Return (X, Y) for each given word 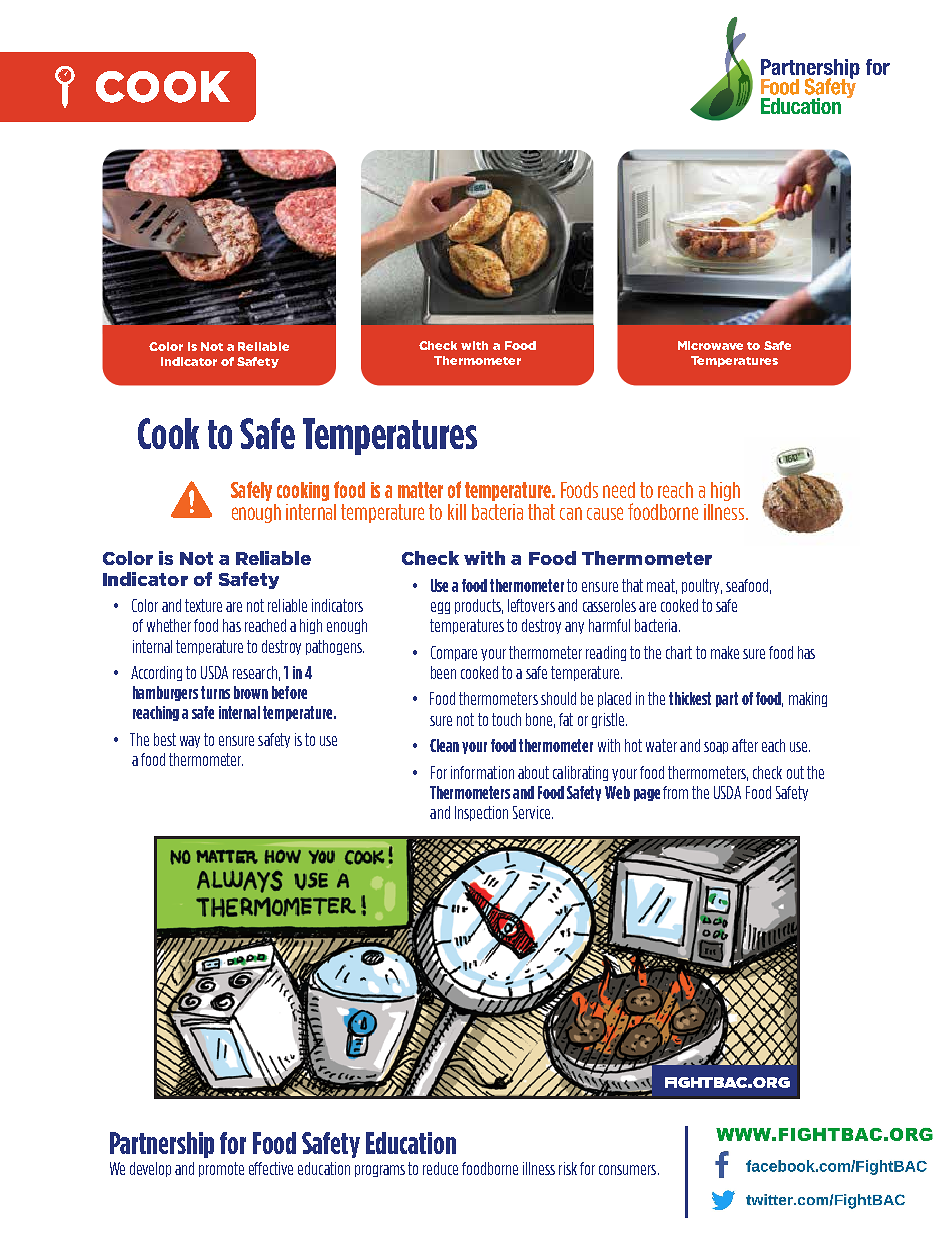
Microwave (710, 345)
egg (440, 608)
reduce (440, 1168)
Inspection (481, 813)
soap (716, 748)
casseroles (609, 605)
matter (420, 490)
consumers (629, 1170)
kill (457, 512)
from (675, 792)
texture (203, 605)
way (190, 742)
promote (221, 1169)
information (482, 772)
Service (533, 812)
